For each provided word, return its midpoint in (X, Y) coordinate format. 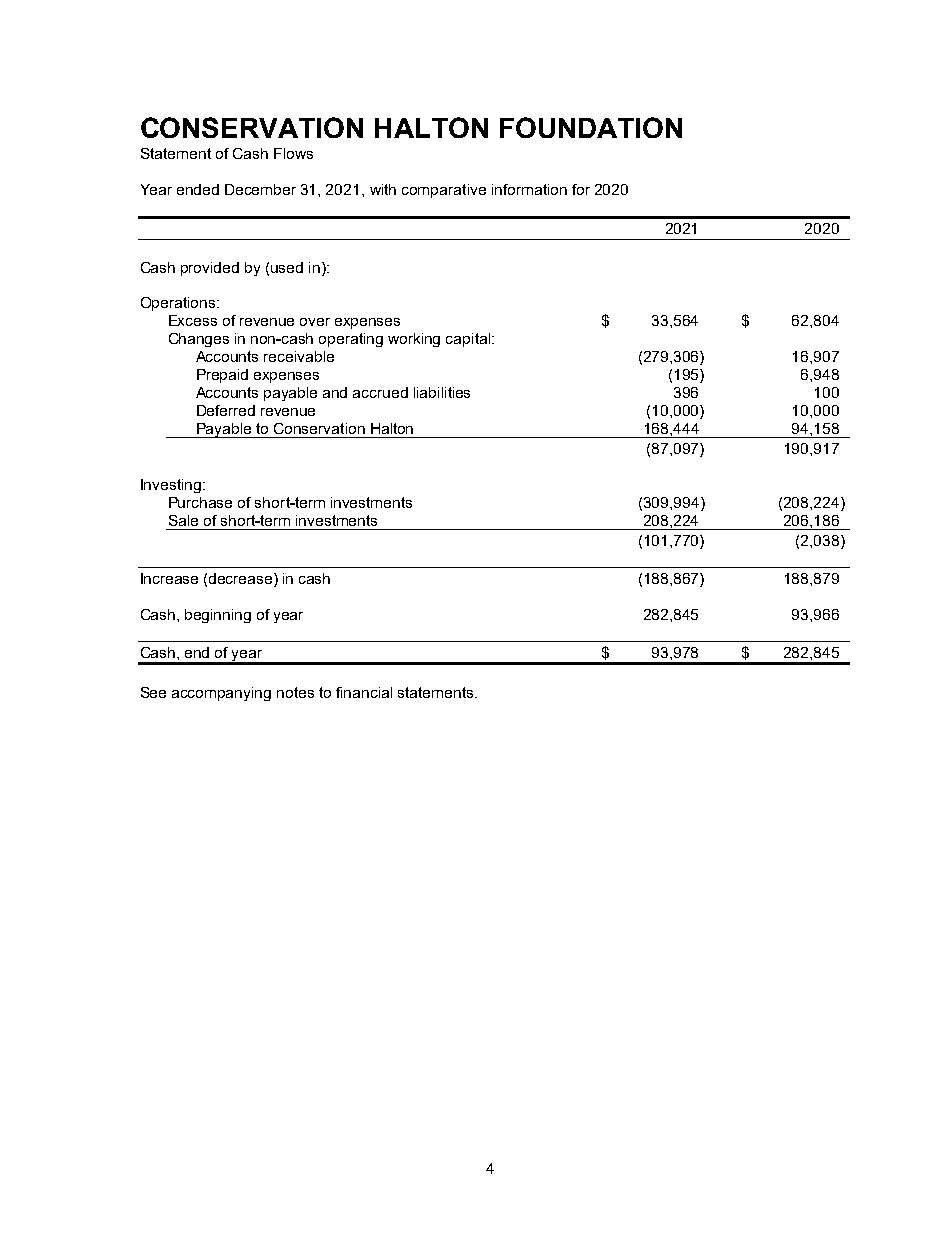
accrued (380, 392)
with (383, 189)
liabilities (442, 392)
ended (198, 189)
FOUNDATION (591, 127)
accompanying (221, 694)
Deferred (226, 410)
